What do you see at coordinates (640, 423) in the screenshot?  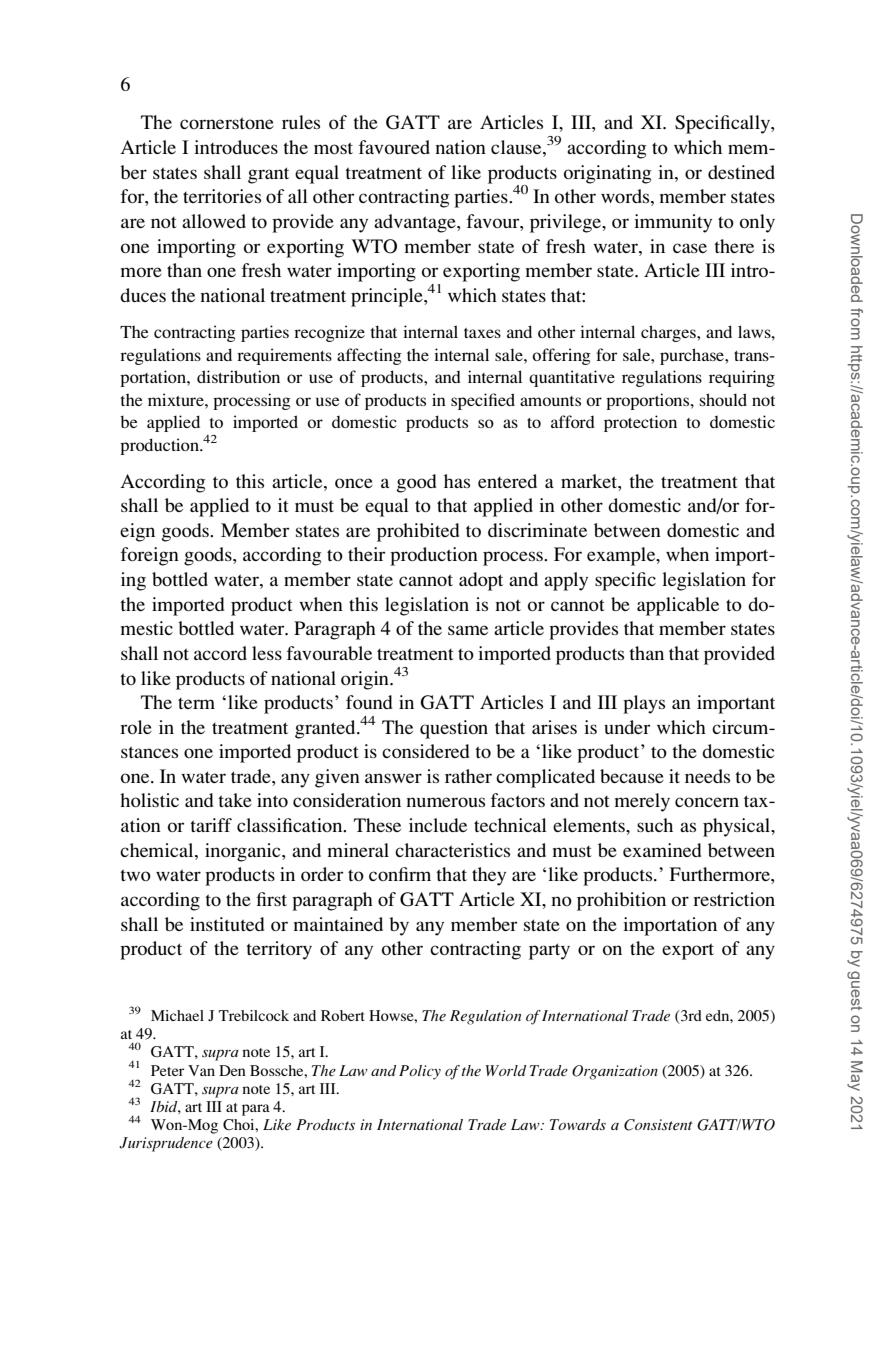 I see `protection` at bounding box center [640, 423].
